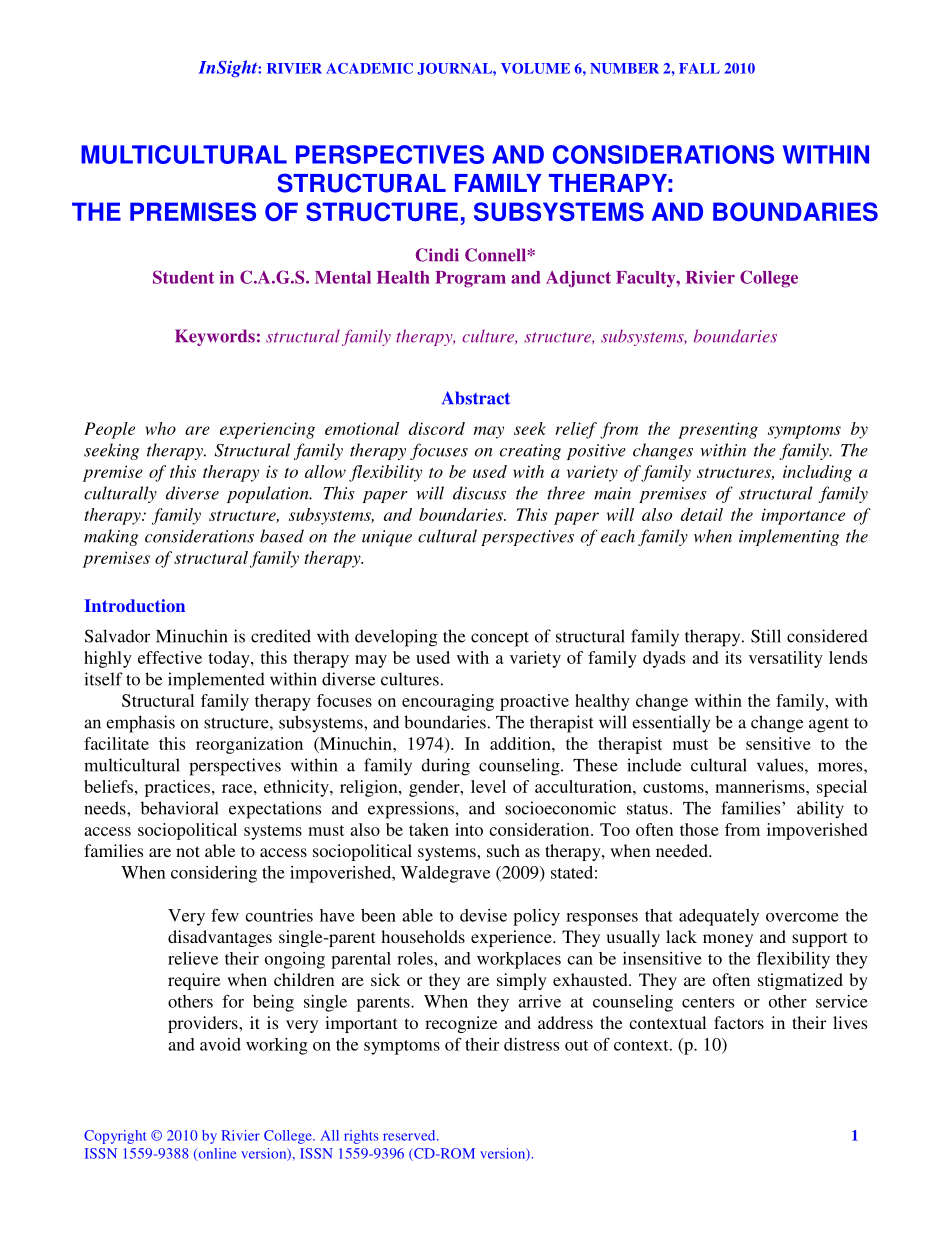  What do you see at coordinates (177, 788) in the page?
I see `practices` at bounding box center [177, 788].
